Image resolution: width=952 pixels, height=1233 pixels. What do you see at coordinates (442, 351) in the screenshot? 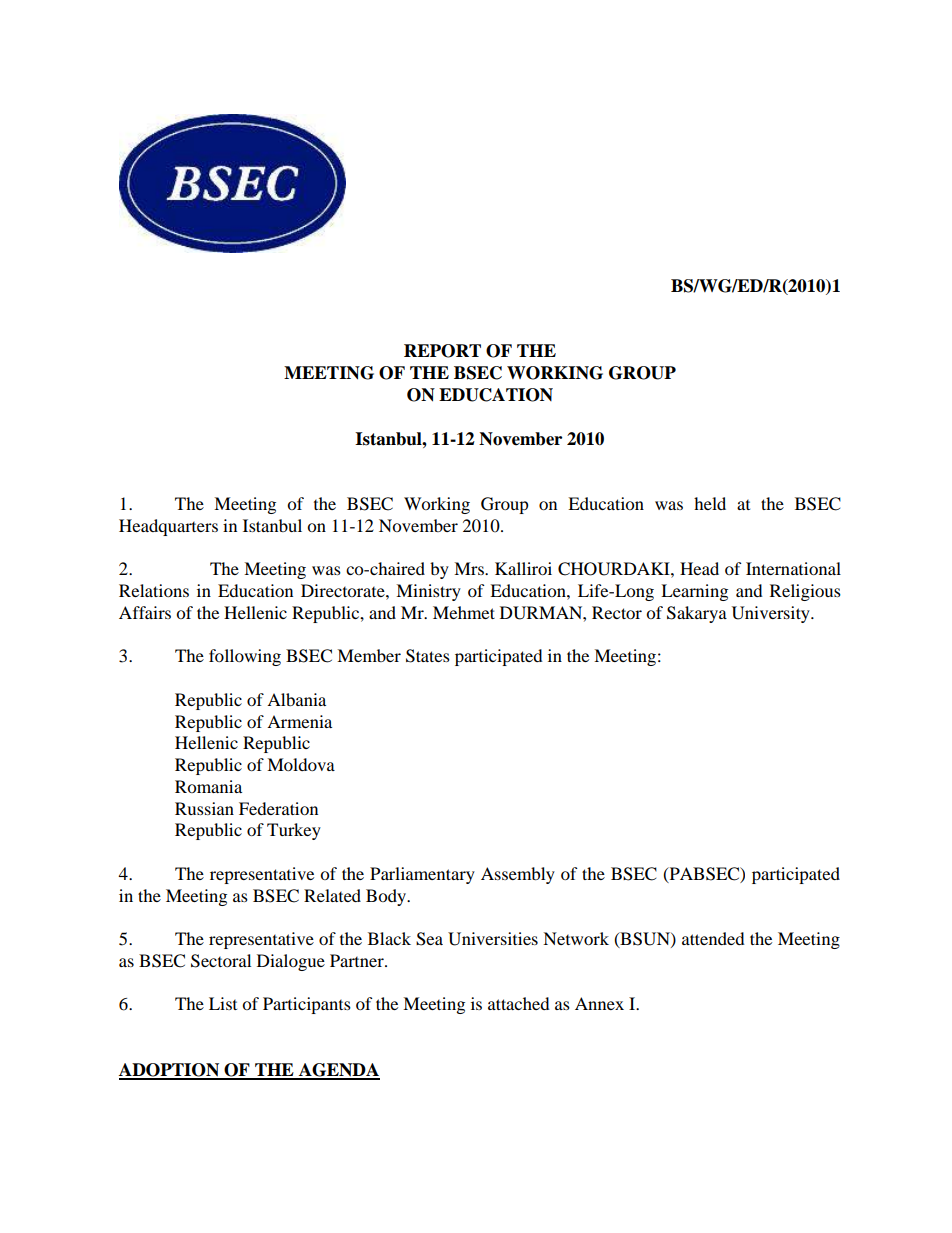
I see `REPORT` at bounding box center [442, 351].
